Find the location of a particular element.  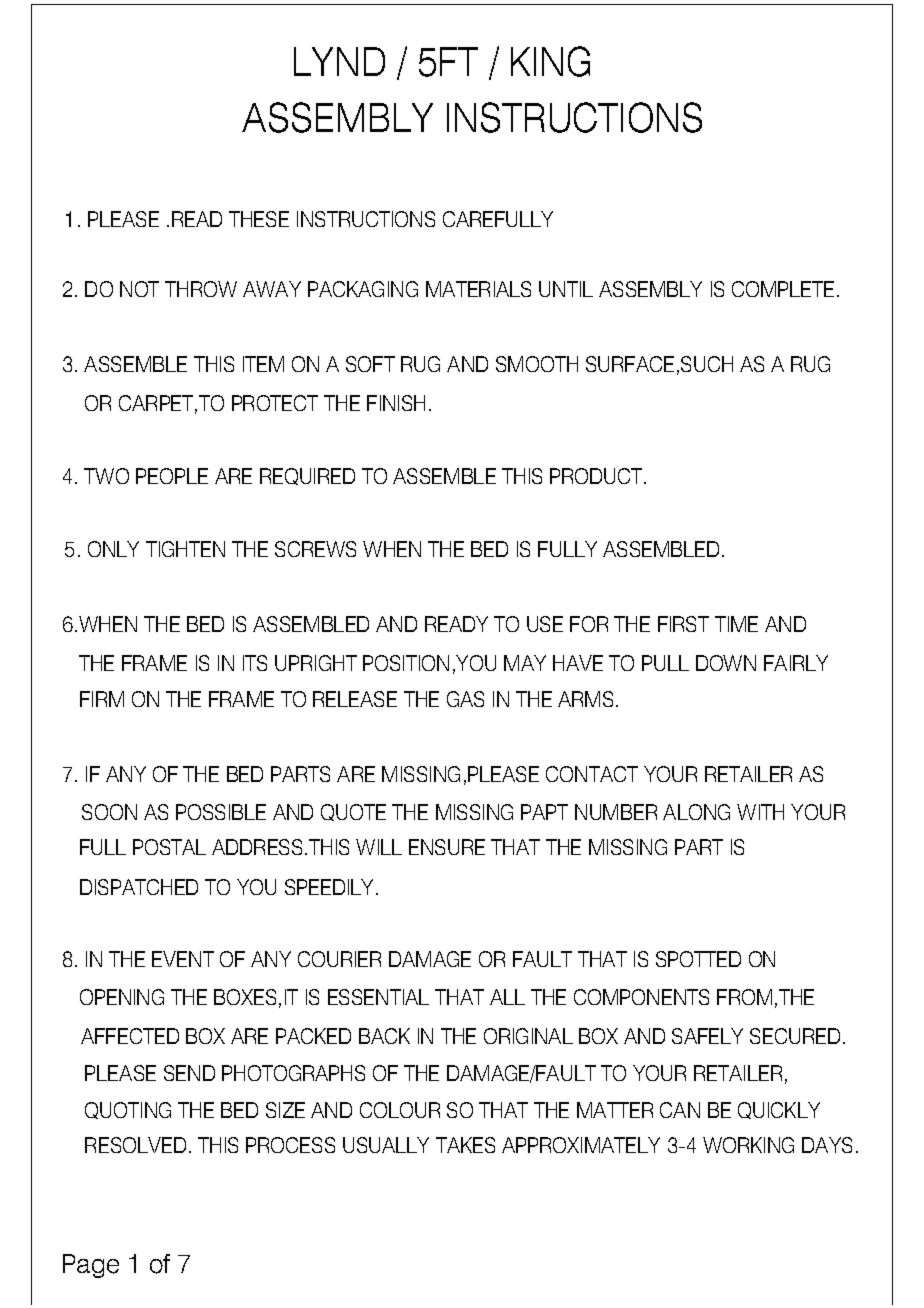

SPOTTED is located at coordinates (698, 959).
